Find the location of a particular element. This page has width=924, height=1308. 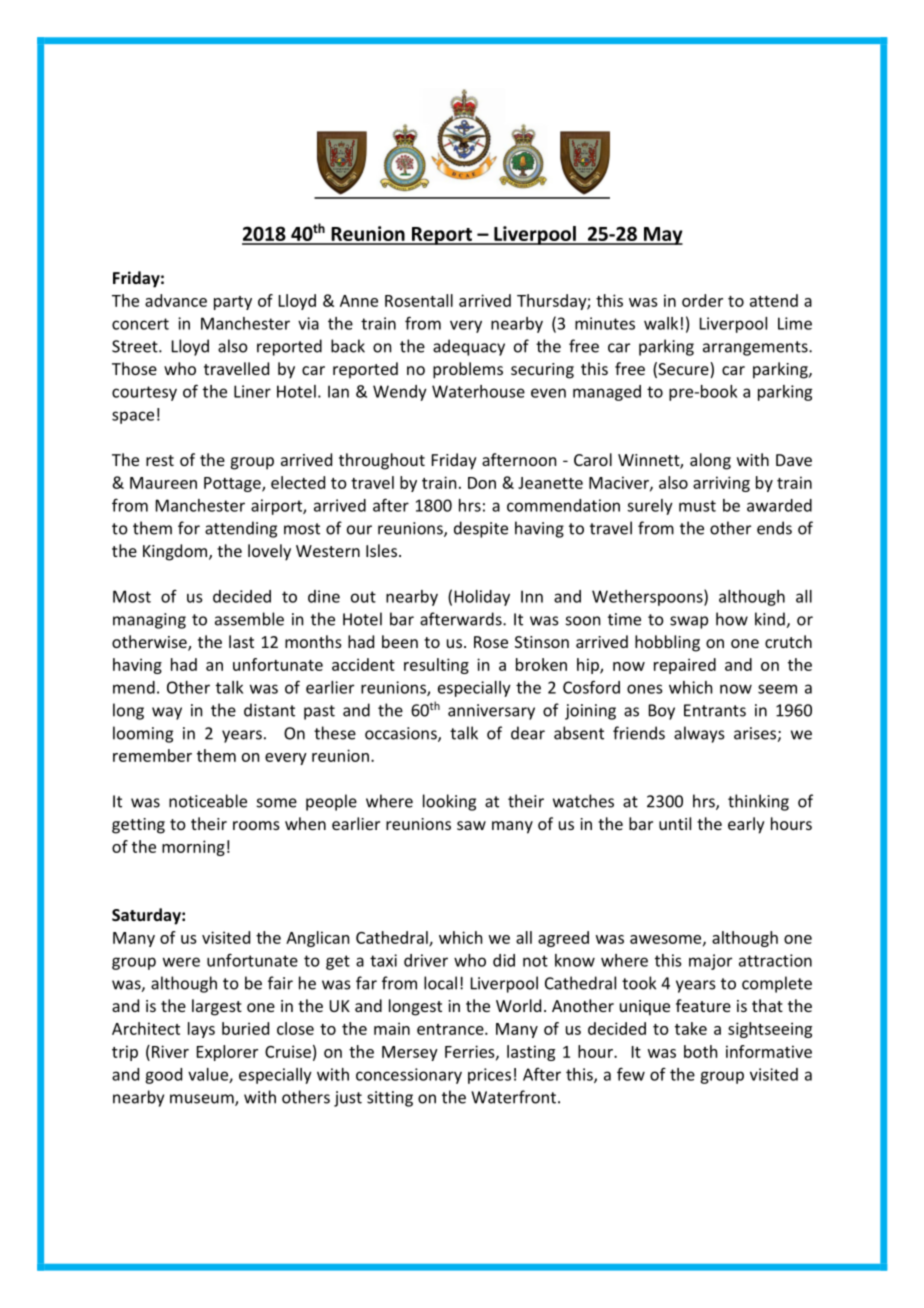

assemble is located at coordinates (249, 619).
